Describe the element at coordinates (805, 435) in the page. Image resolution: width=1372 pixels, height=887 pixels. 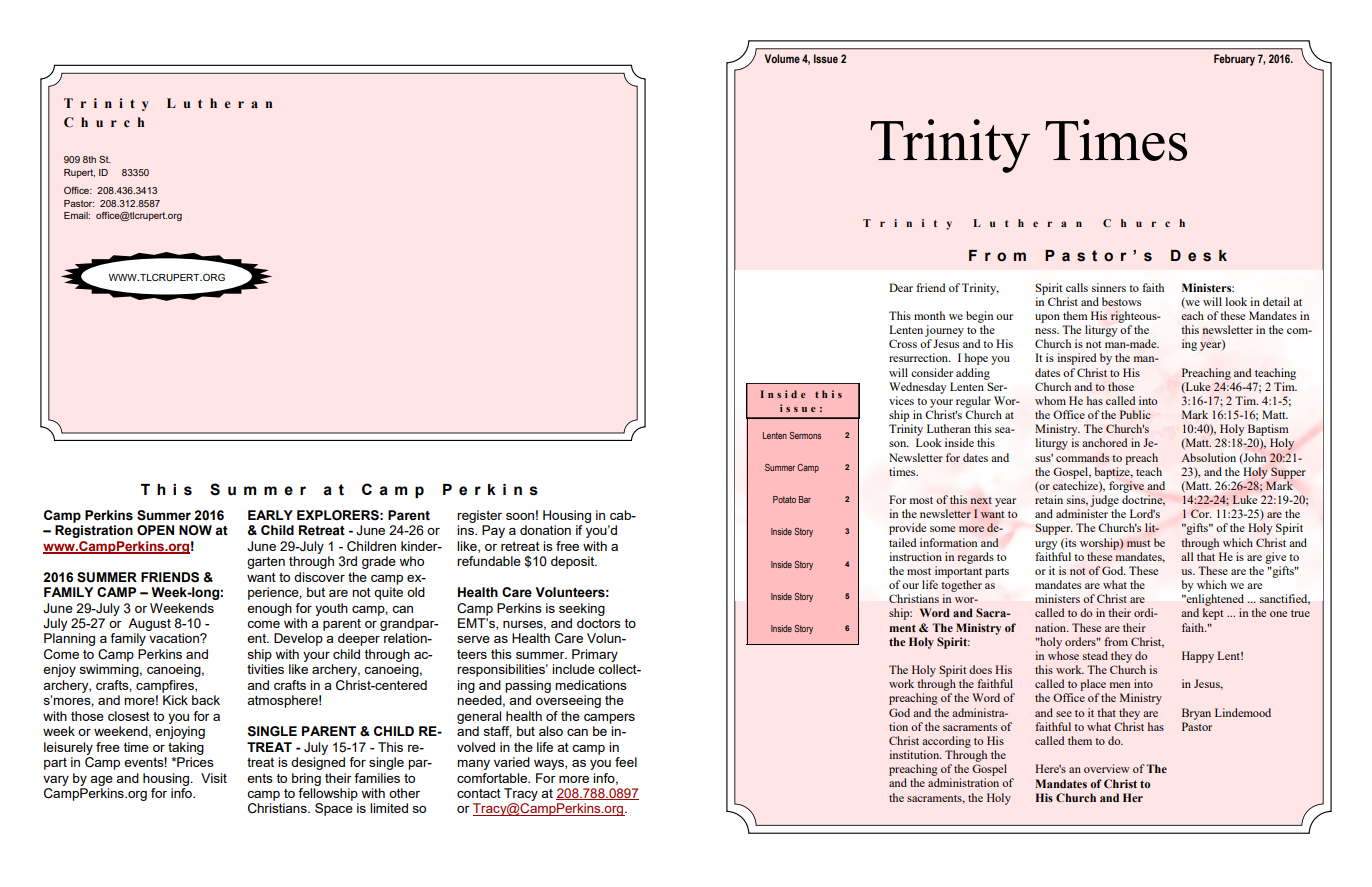
I see `Sermons` at that location.
